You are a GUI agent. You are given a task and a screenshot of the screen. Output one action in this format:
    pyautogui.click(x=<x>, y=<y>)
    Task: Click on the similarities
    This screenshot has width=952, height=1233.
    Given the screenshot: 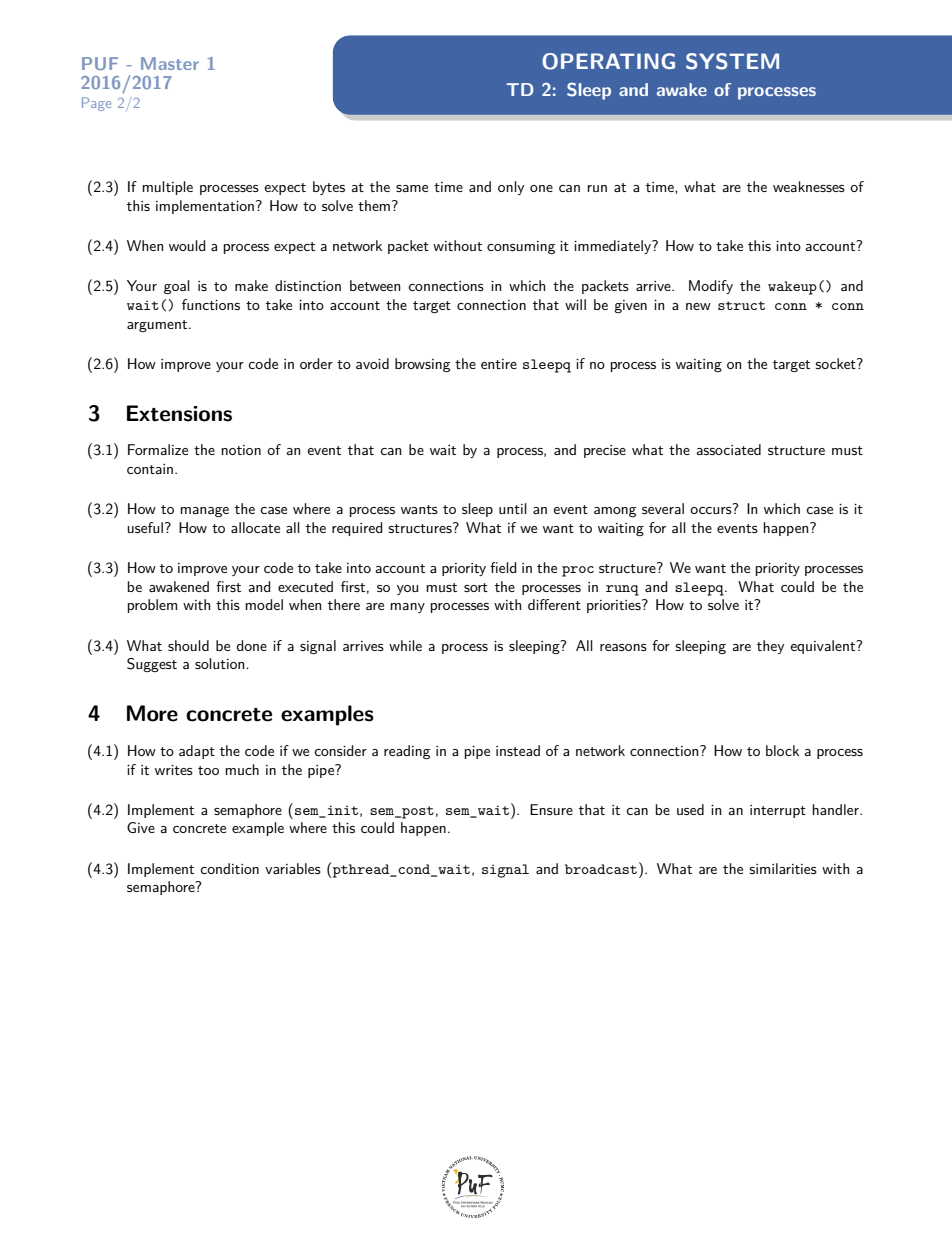 What is the action you would take?
    pyautogui.click(x=783, y=868)
